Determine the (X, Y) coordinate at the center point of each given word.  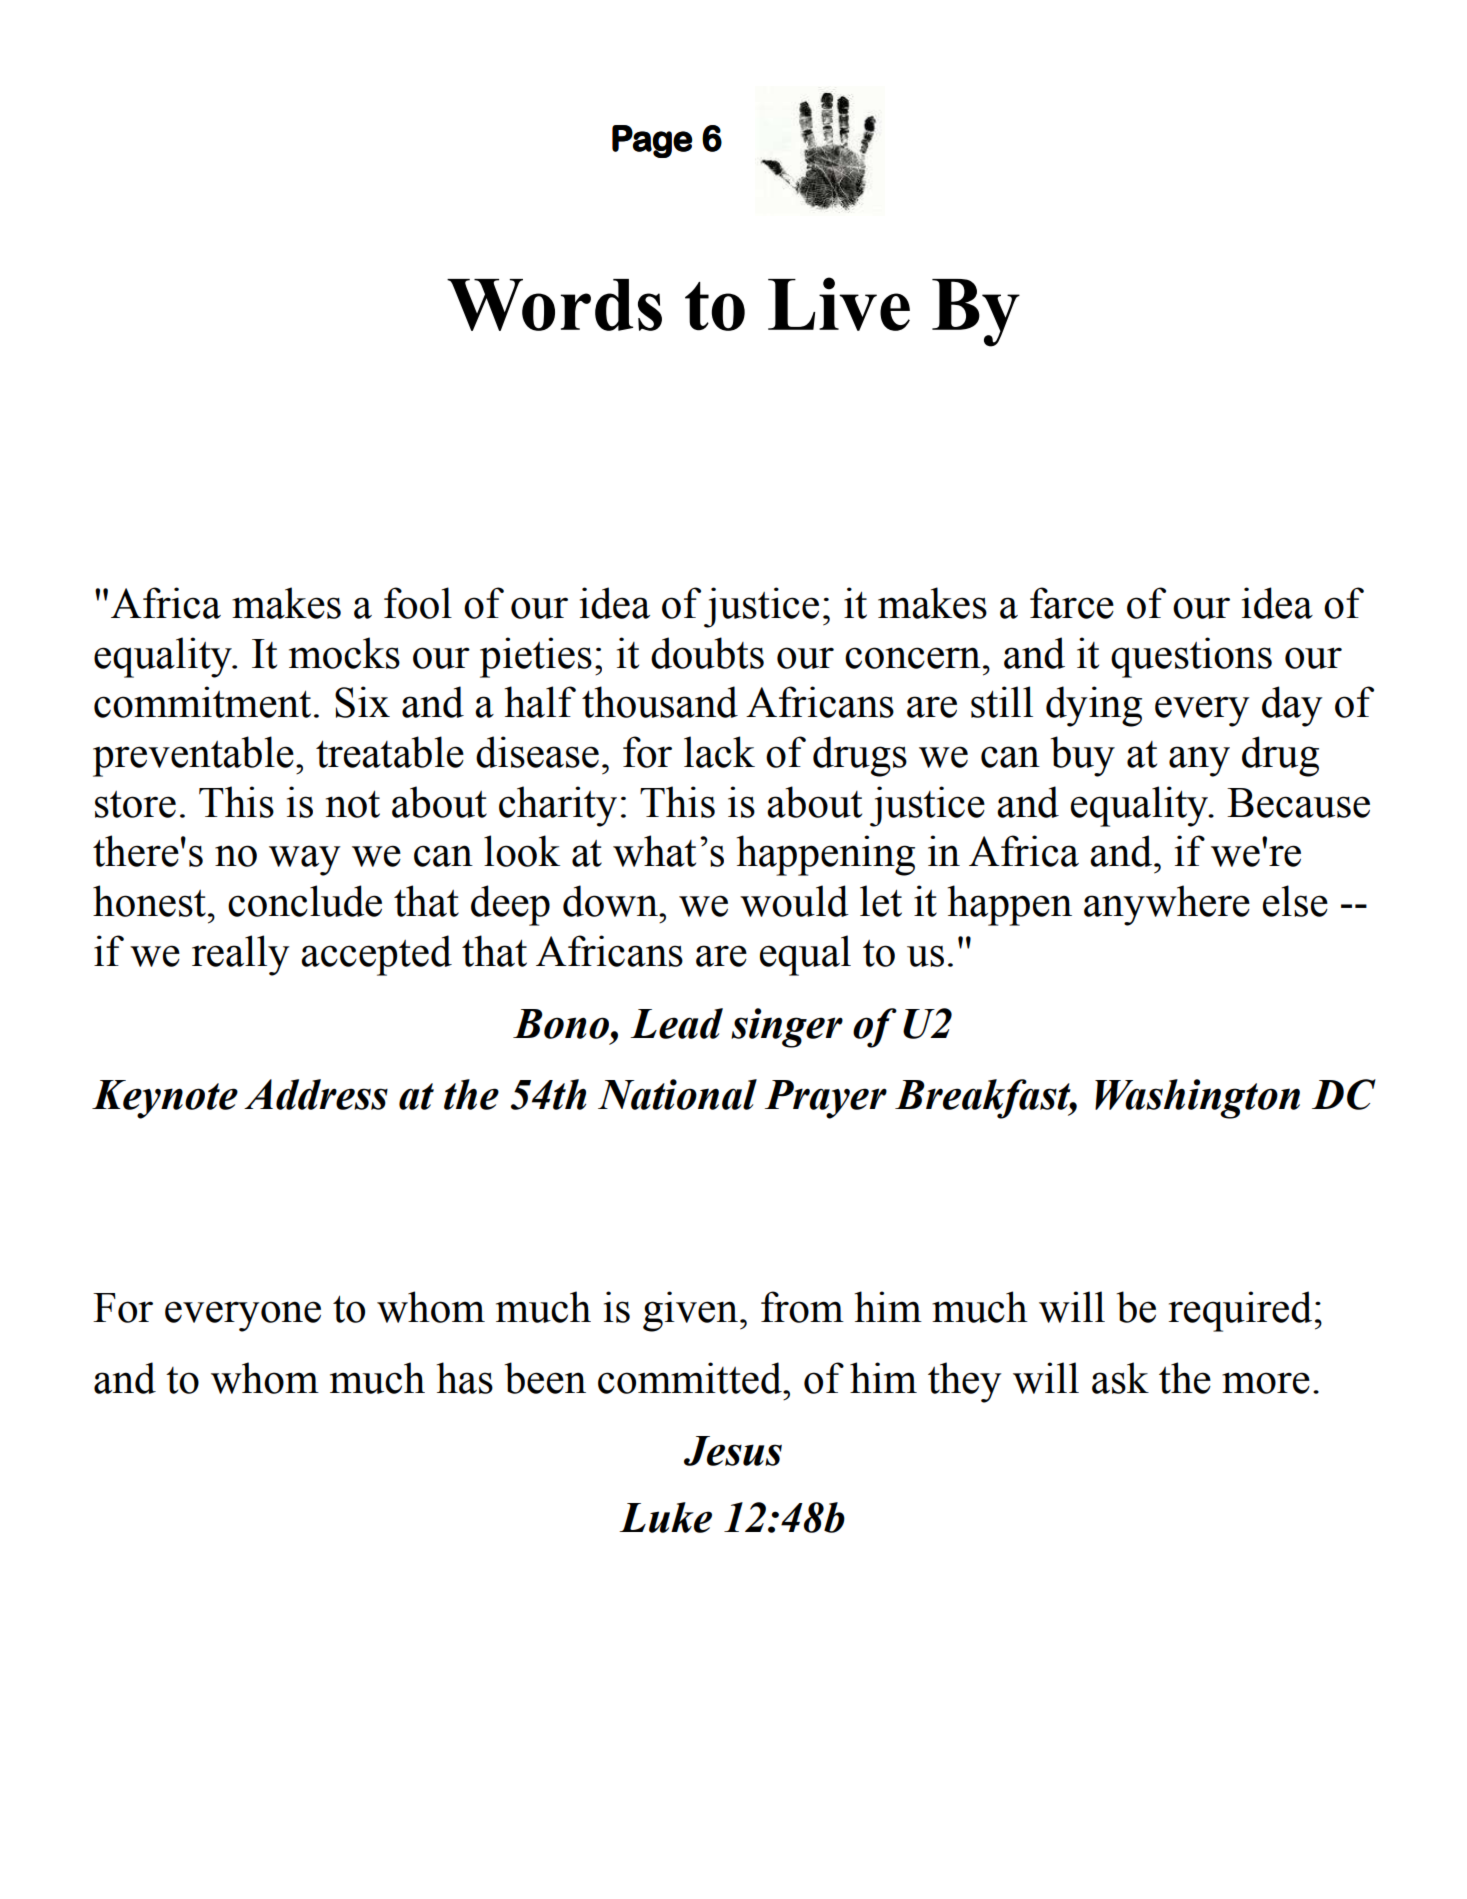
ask (1120, 1378)
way (305, 860)
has (465, 1378)
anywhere (1167, 905)
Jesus (733, 1451)
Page (652, 141)
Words (554, 305)
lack (719, 752)
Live (839, 304)
